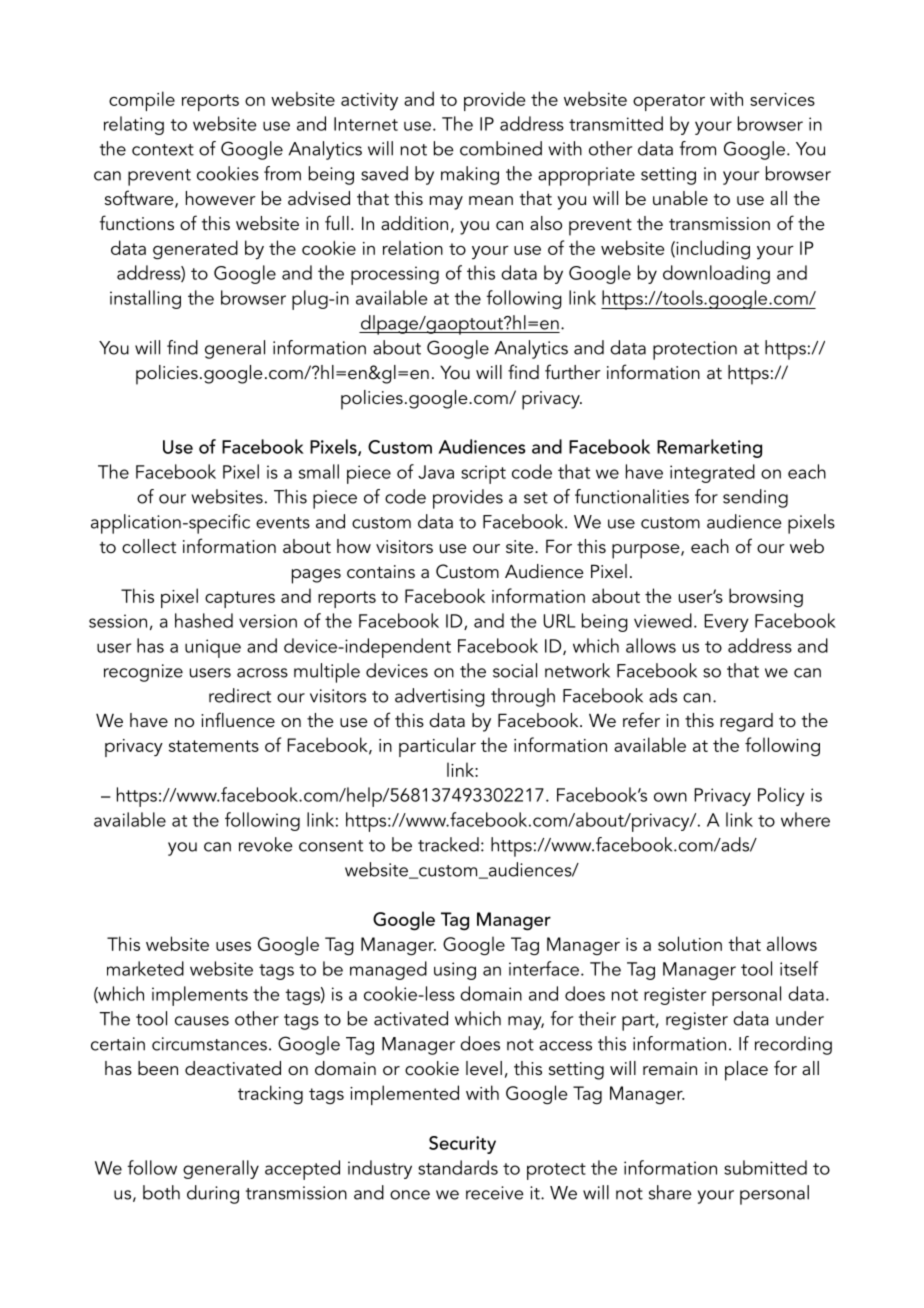 Image resolution: width=924 pixels, height=1308 pixels. I want to click on advertising, so click(440, 697).
